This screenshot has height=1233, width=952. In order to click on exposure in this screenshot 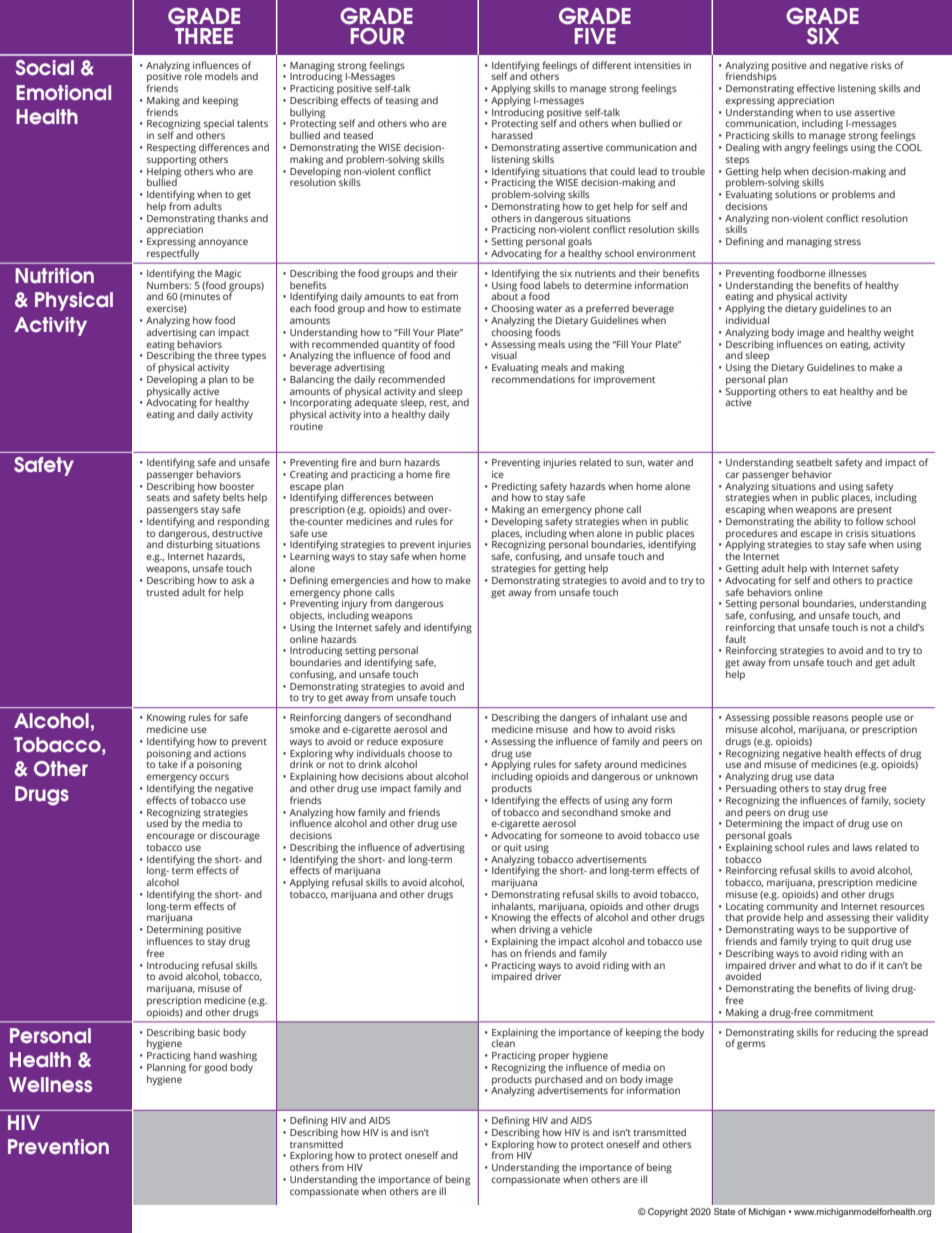, I will do `click(421, 744)`.
